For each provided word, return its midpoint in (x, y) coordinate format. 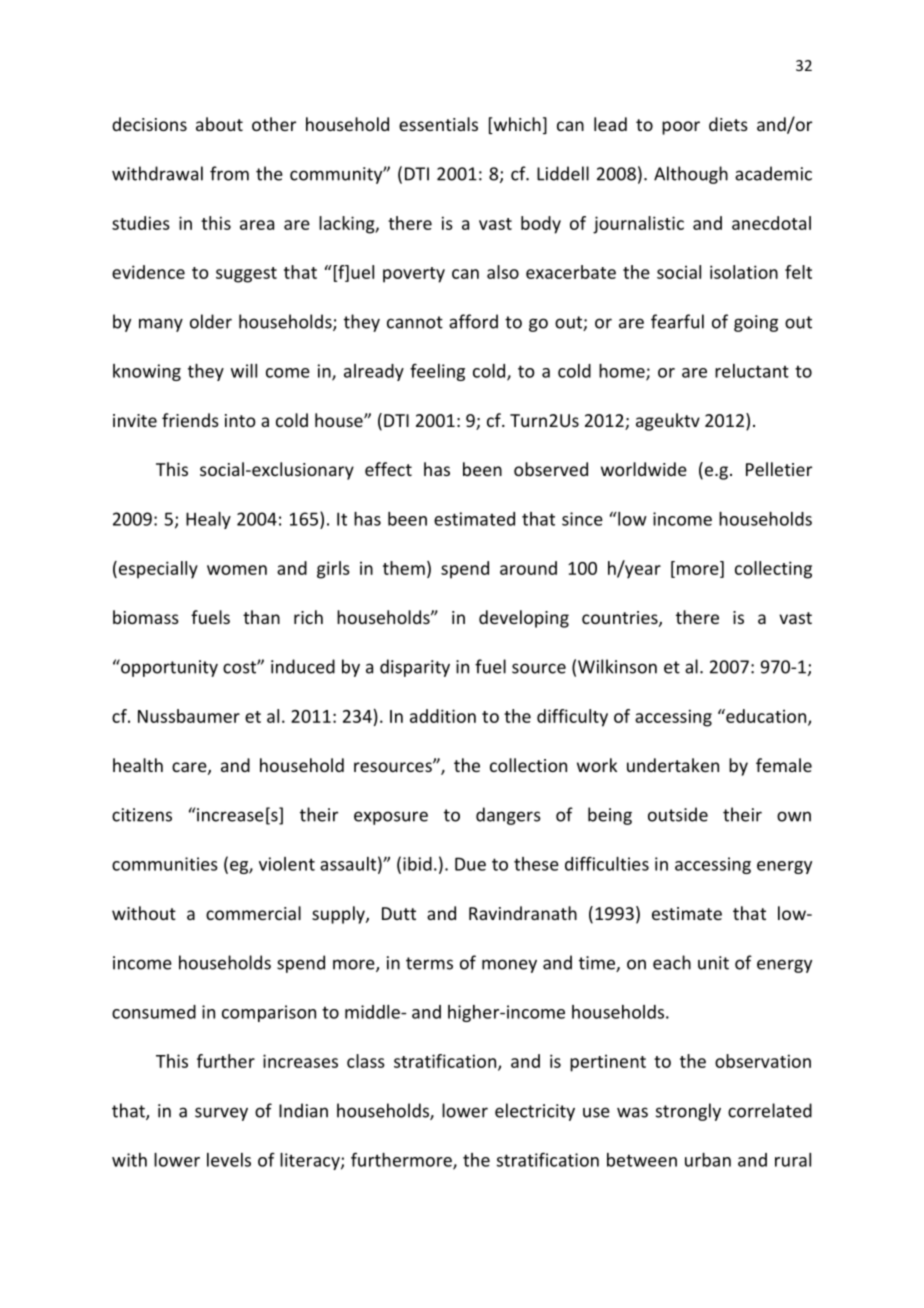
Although (691, 175)
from (229, 173)
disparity (415, 668)
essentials (438, 124)
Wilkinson (617, 666)
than (261, 617)
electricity (535, 1112)
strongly (688, 1112)
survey (221, 1114)
